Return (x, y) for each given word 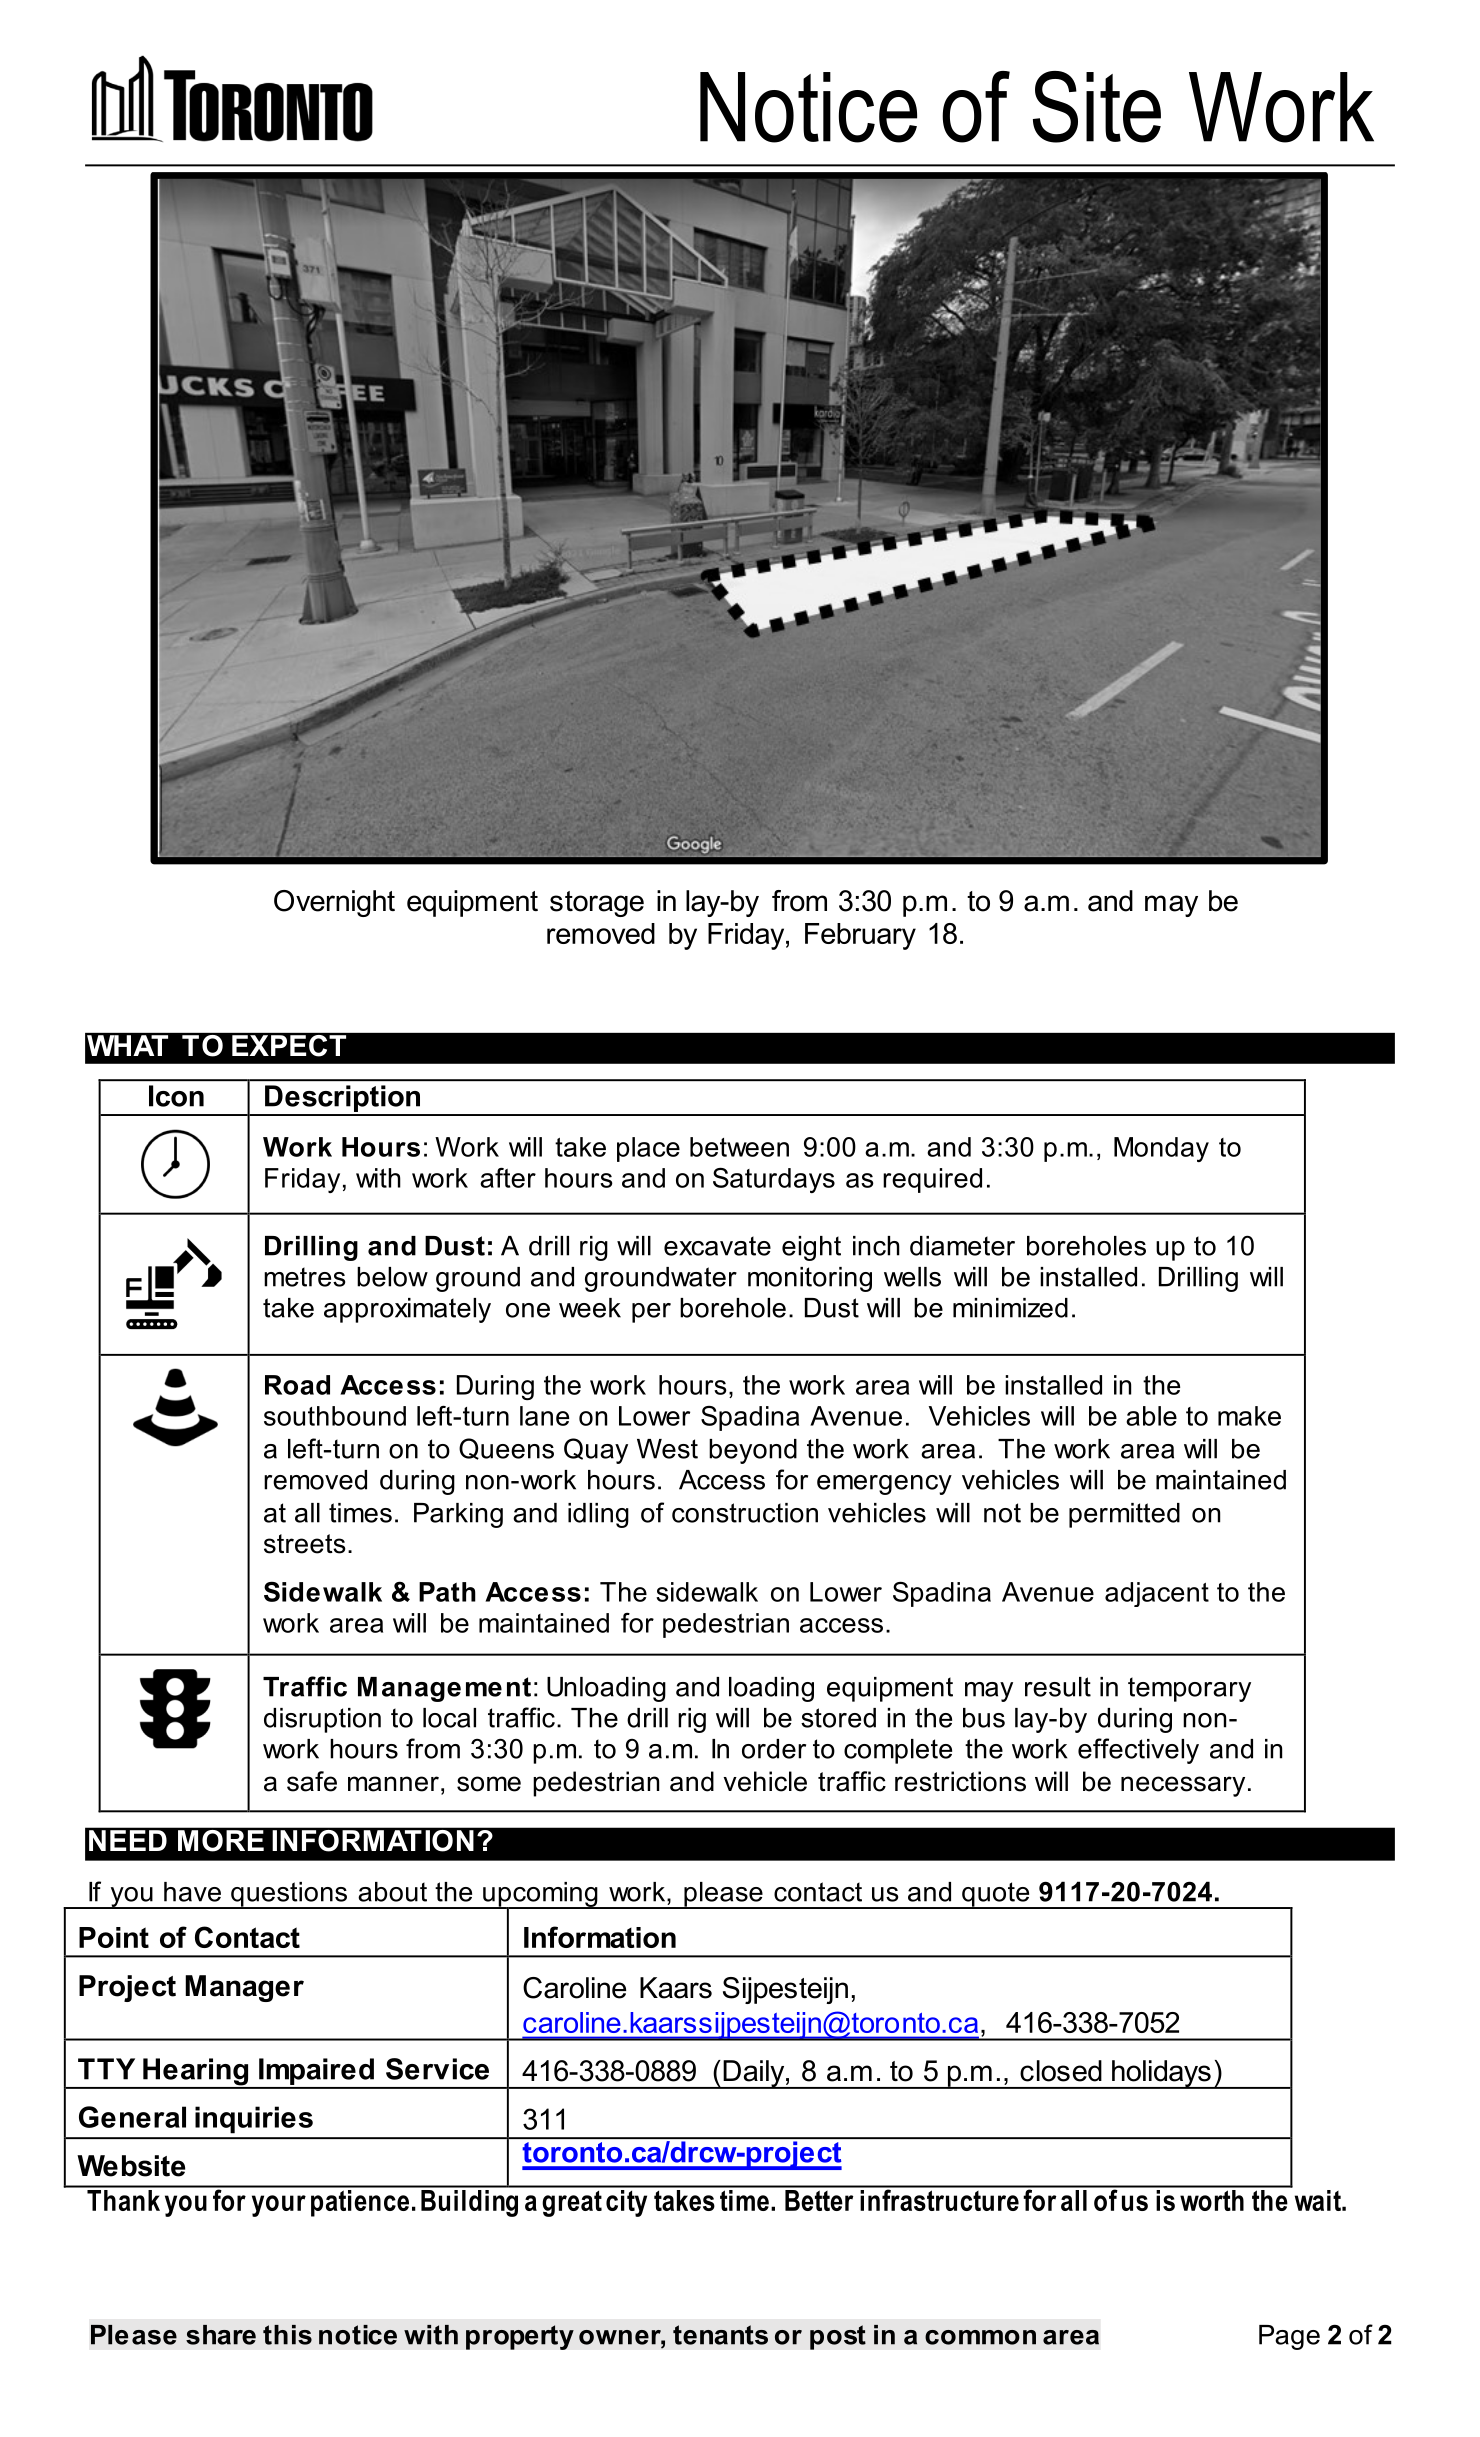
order (774, 1749)
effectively (1138, 1751)
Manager (244, 1988)
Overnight (334, 903)
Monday (1161, 1149)
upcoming (540, 1895)
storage (597, 904)
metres (304, 1277)
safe (312, 1781)
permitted (1124, 1515)
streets (305, 1544)
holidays (1161, 2074)
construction (745, 1513)
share (221, 2335)
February (860, 936)
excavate (717, 1246)
